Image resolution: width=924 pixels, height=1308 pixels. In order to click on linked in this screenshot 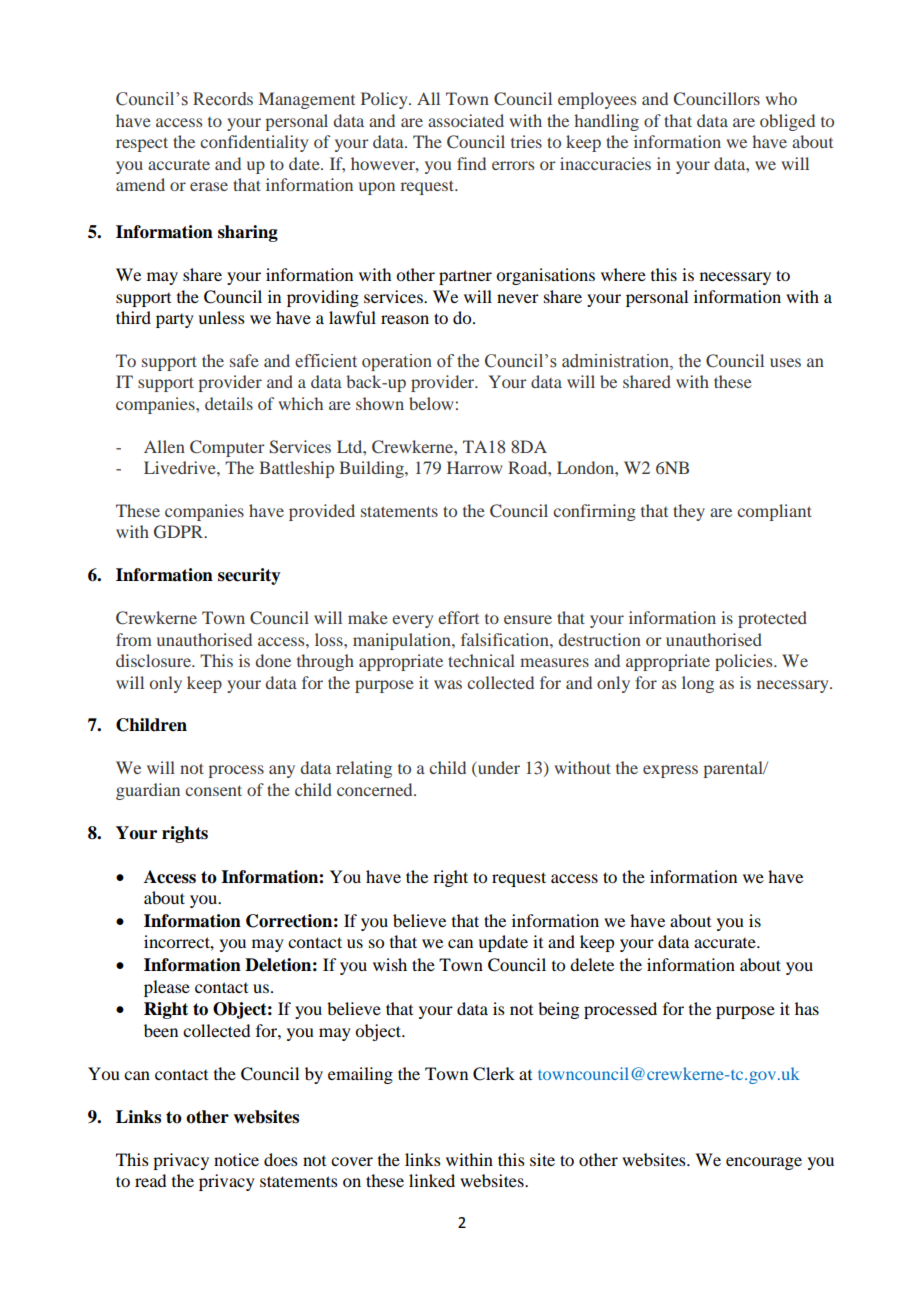, I will do `click(432, 1180)`.
